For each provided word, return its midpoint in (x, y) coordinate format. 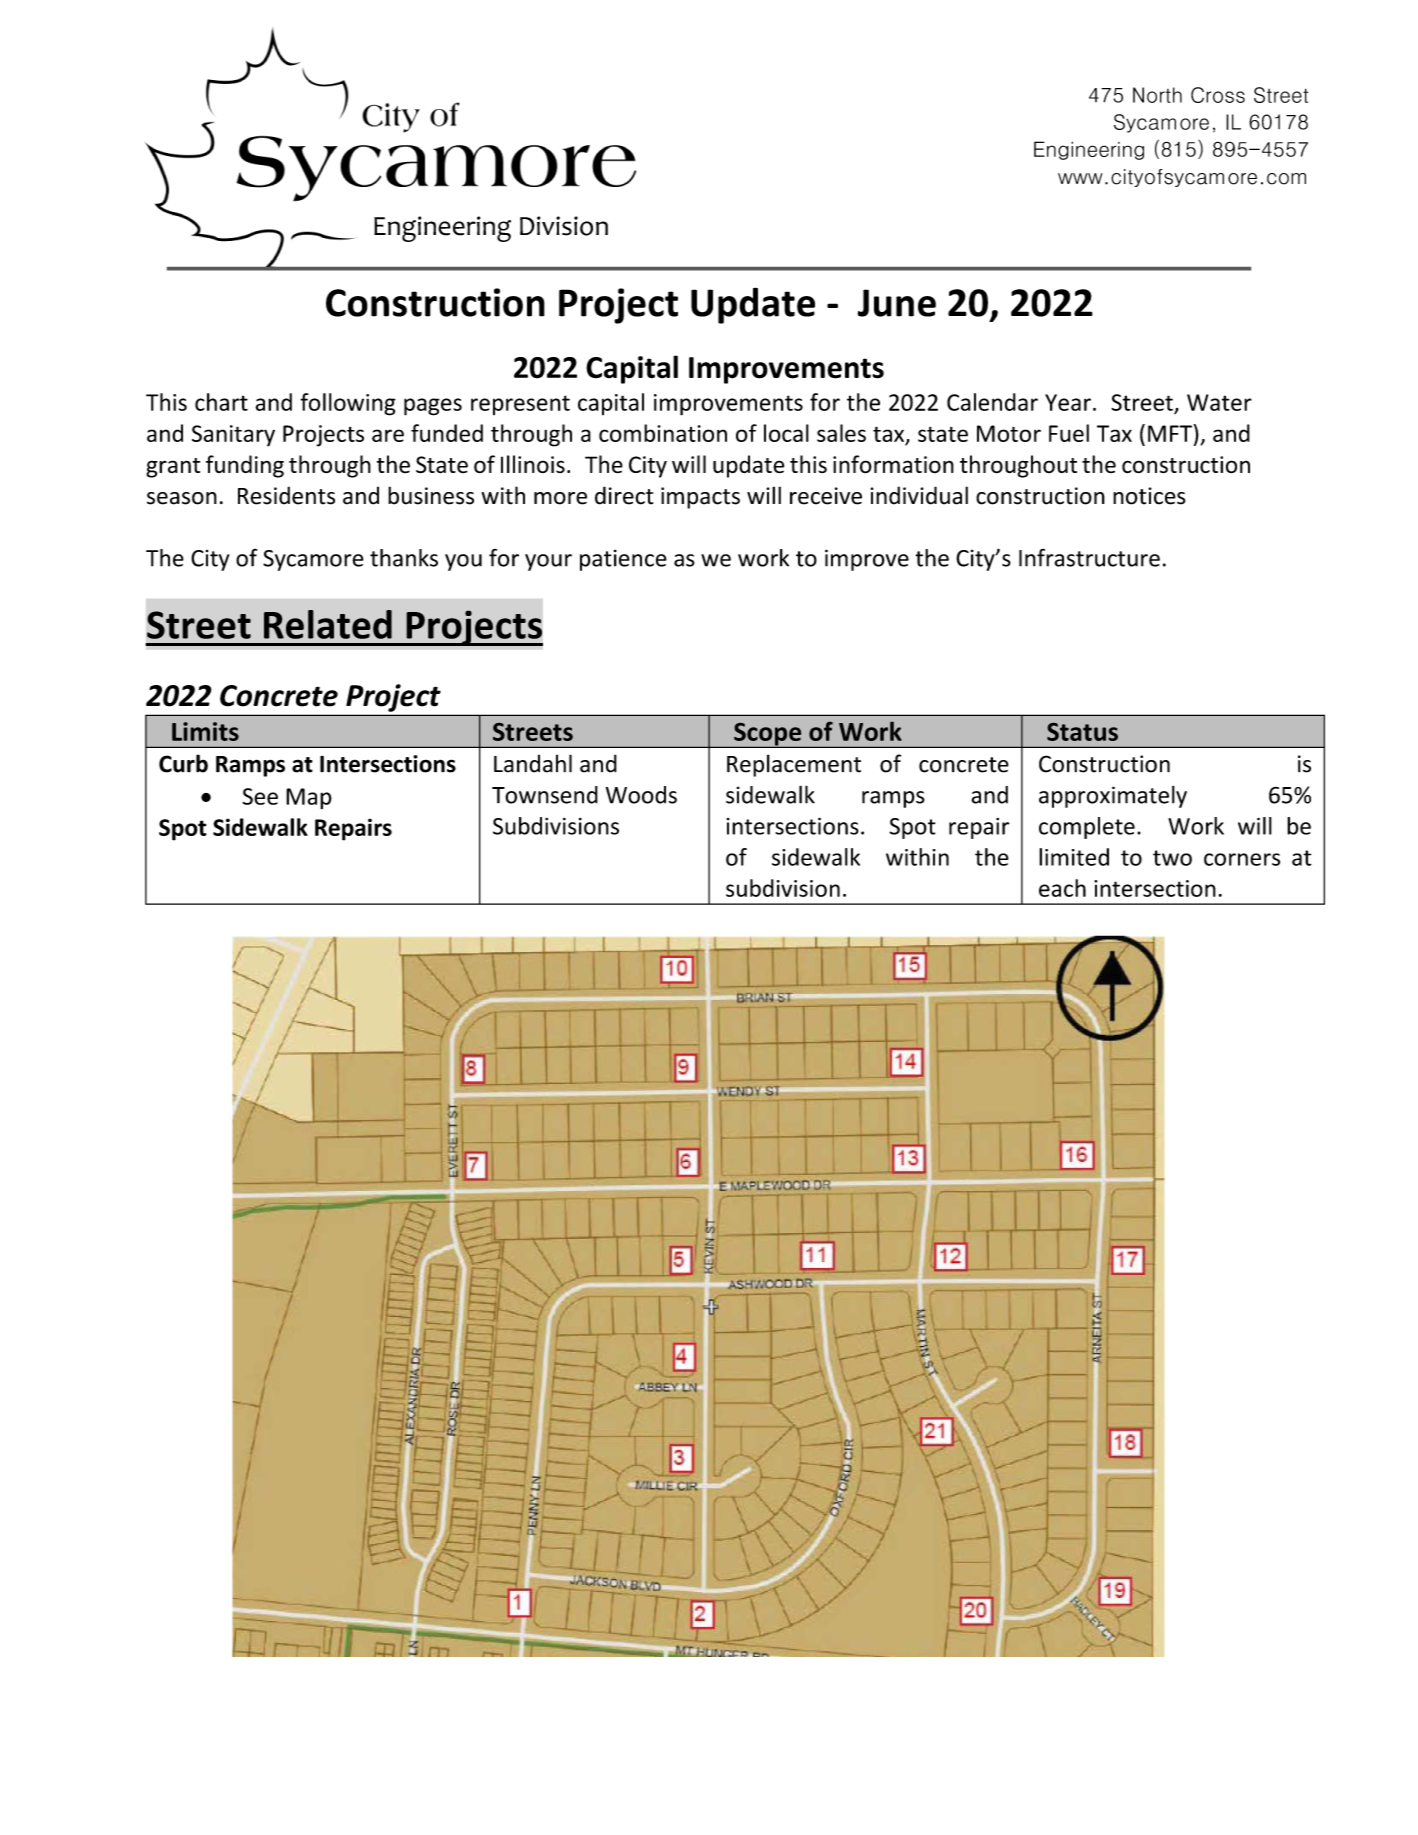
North (1157, 95)
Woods (641, 795)
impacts (700, 498)
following (348, 404)
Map (309, 798)
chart (221, 402)
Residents (286, 495)
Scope (768, 735)
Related (328, 624)
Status (1082, 732)
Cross (1218, 95)
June (896, 303)
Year (1068, 402)
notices (1149, 496)
